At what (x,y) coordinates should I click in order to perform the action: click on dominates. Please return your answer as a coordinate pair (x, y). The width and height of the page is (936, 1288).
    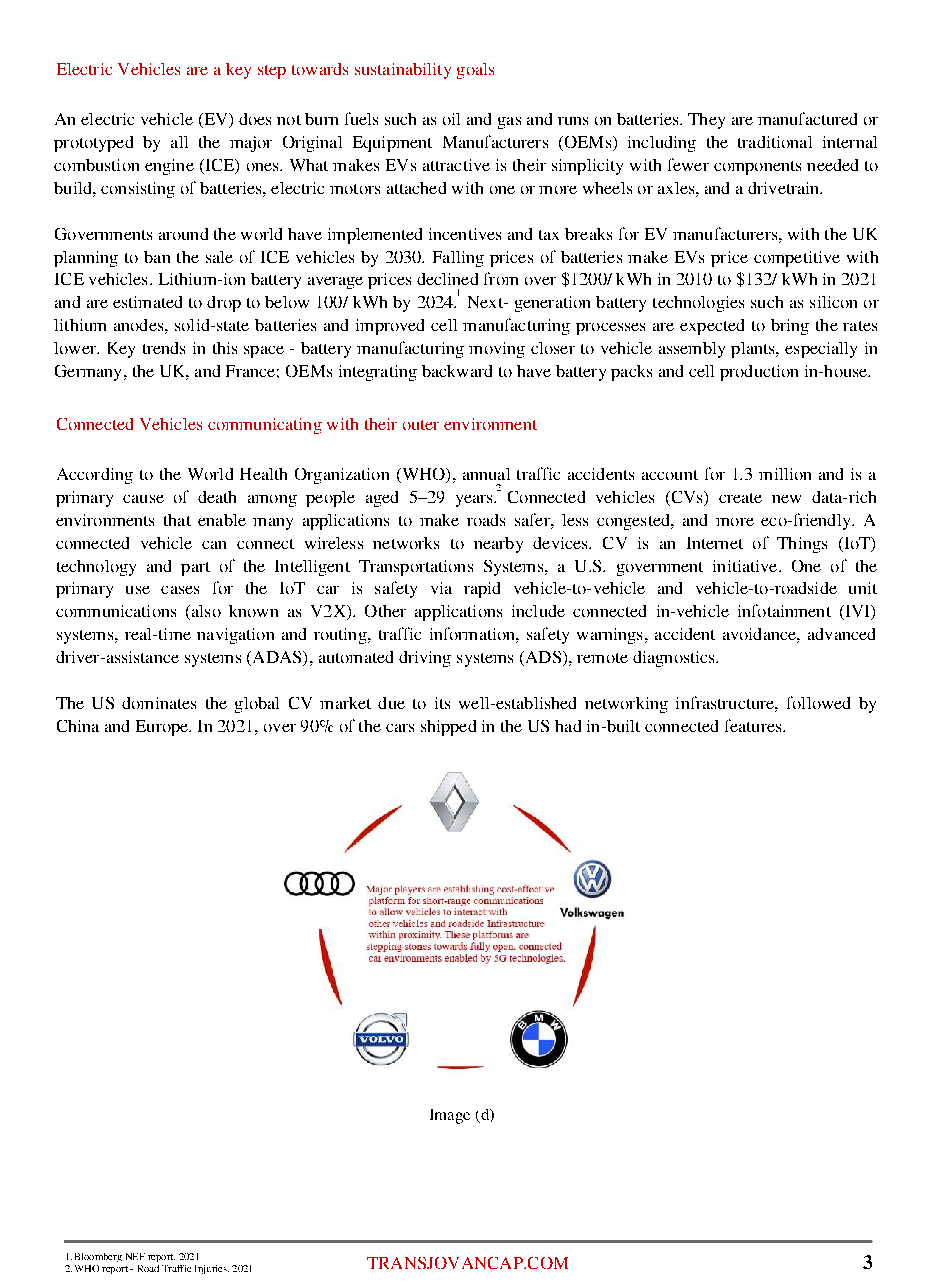
    Looking at the image, I should click on (159, 703).
